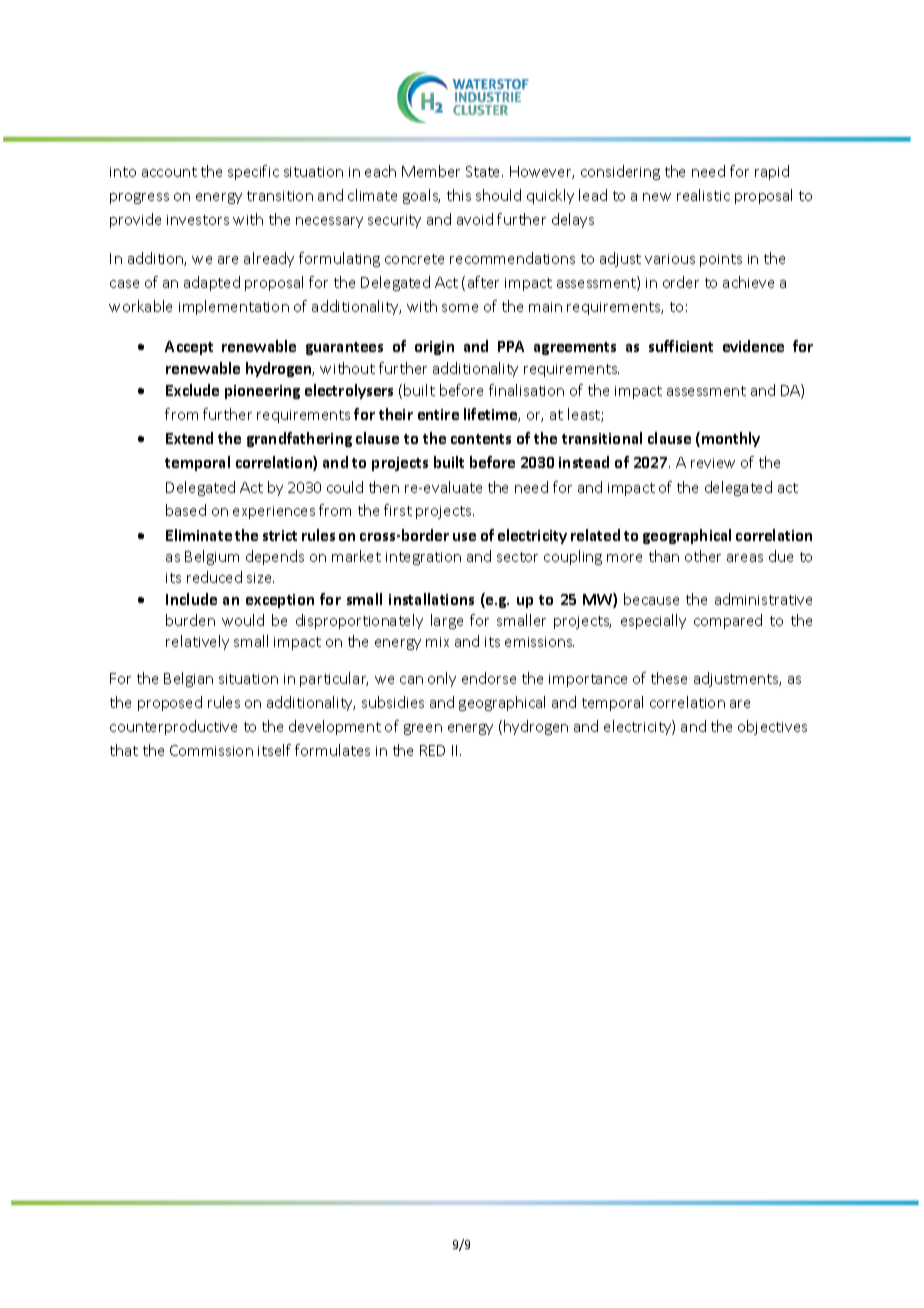 Image resolution: width=924 pixels, height=1308 pixels. What do you see at coordinates (481, 439) in the screenshot?
I see `contents` at bounding box center [481, 439].
